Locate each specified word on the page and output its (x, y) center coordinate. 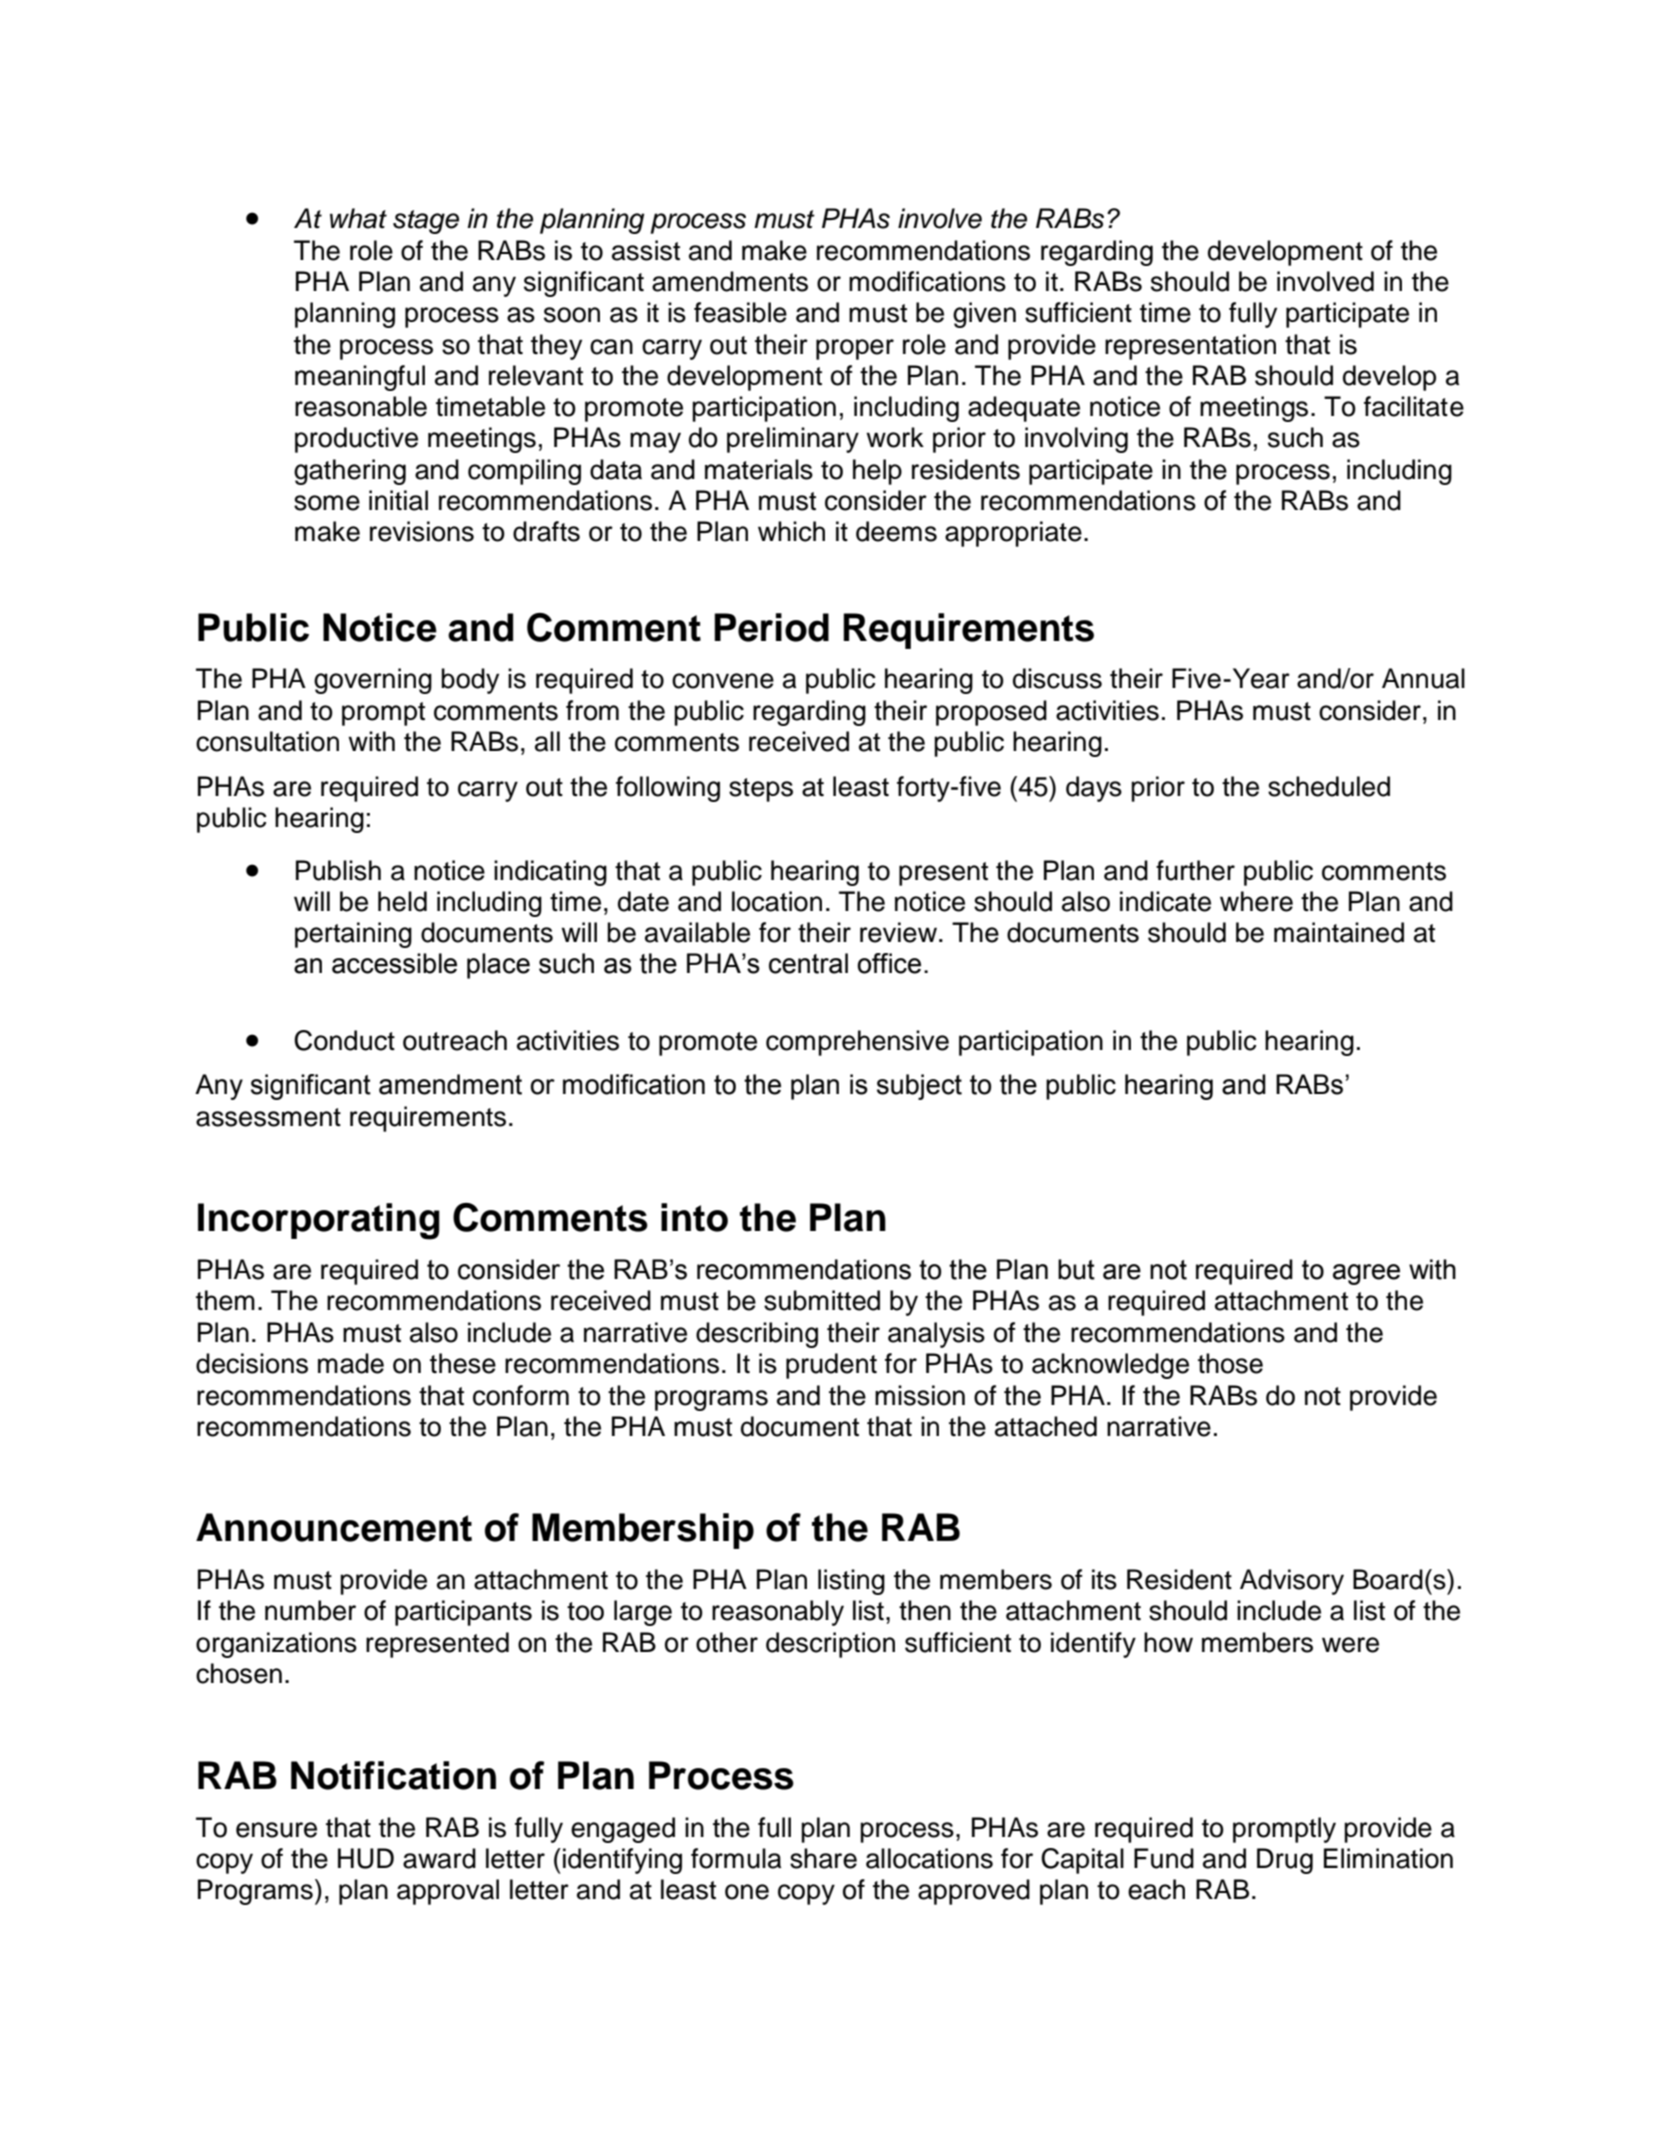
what (358, 218)
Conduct (344, 1040)
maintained (1339, 932)
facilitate (1414, 406)
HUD (366, 1858)
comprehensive (857, 1043)
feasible (740, 312)
